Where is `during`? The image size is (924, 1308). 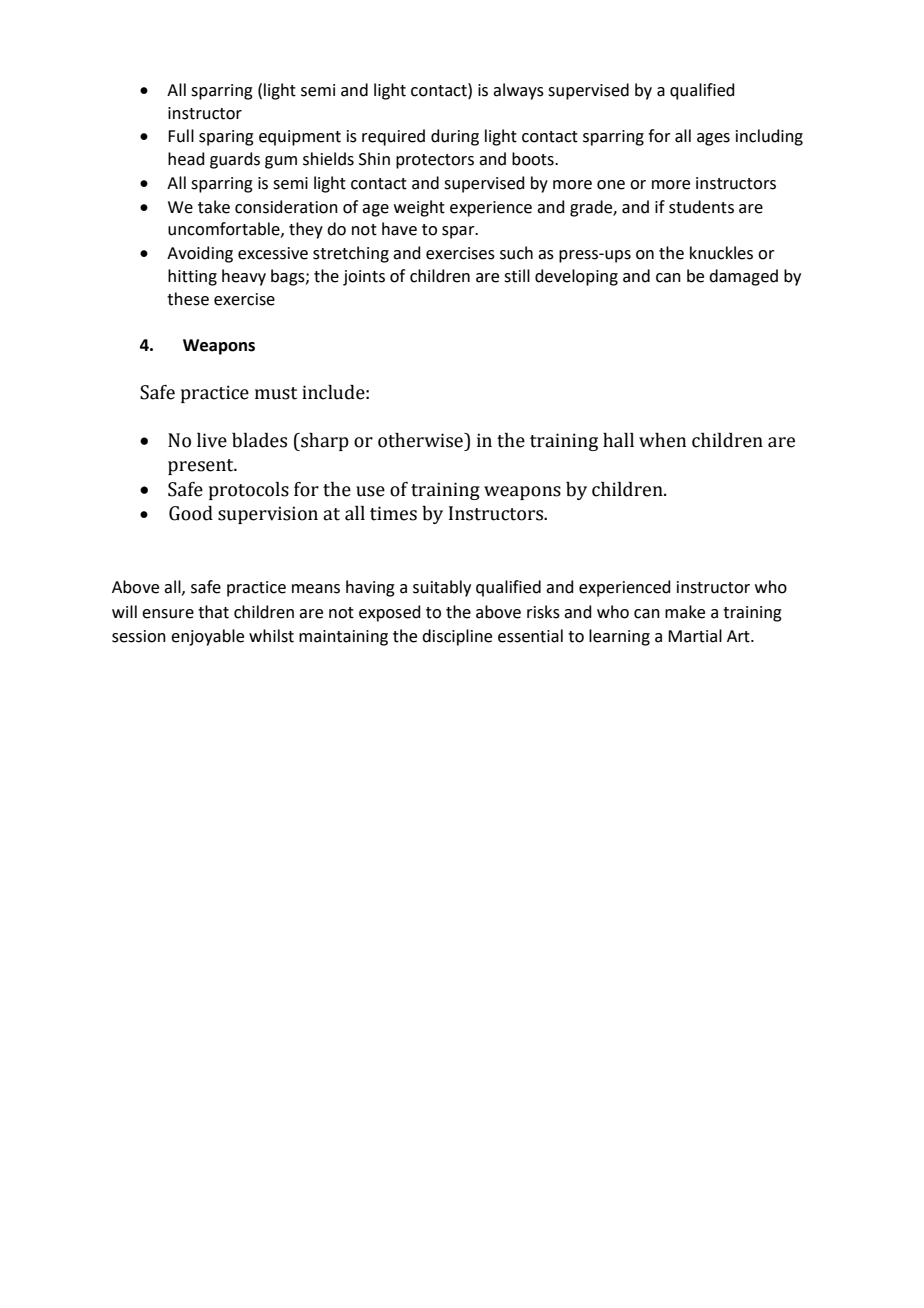
during is located at coordinates (455, 137).
